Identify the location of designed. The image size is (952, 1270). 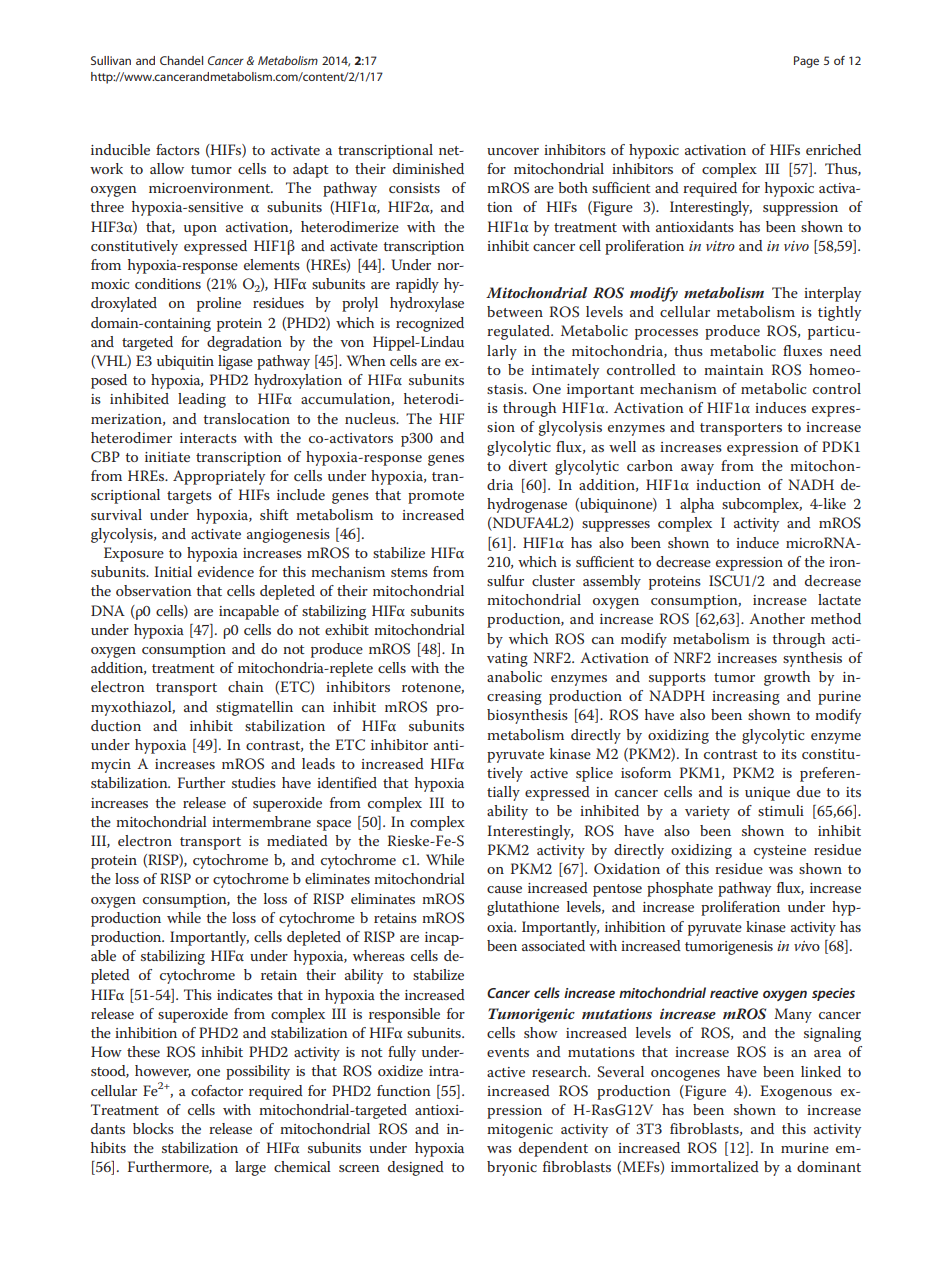
(416, 1168).
